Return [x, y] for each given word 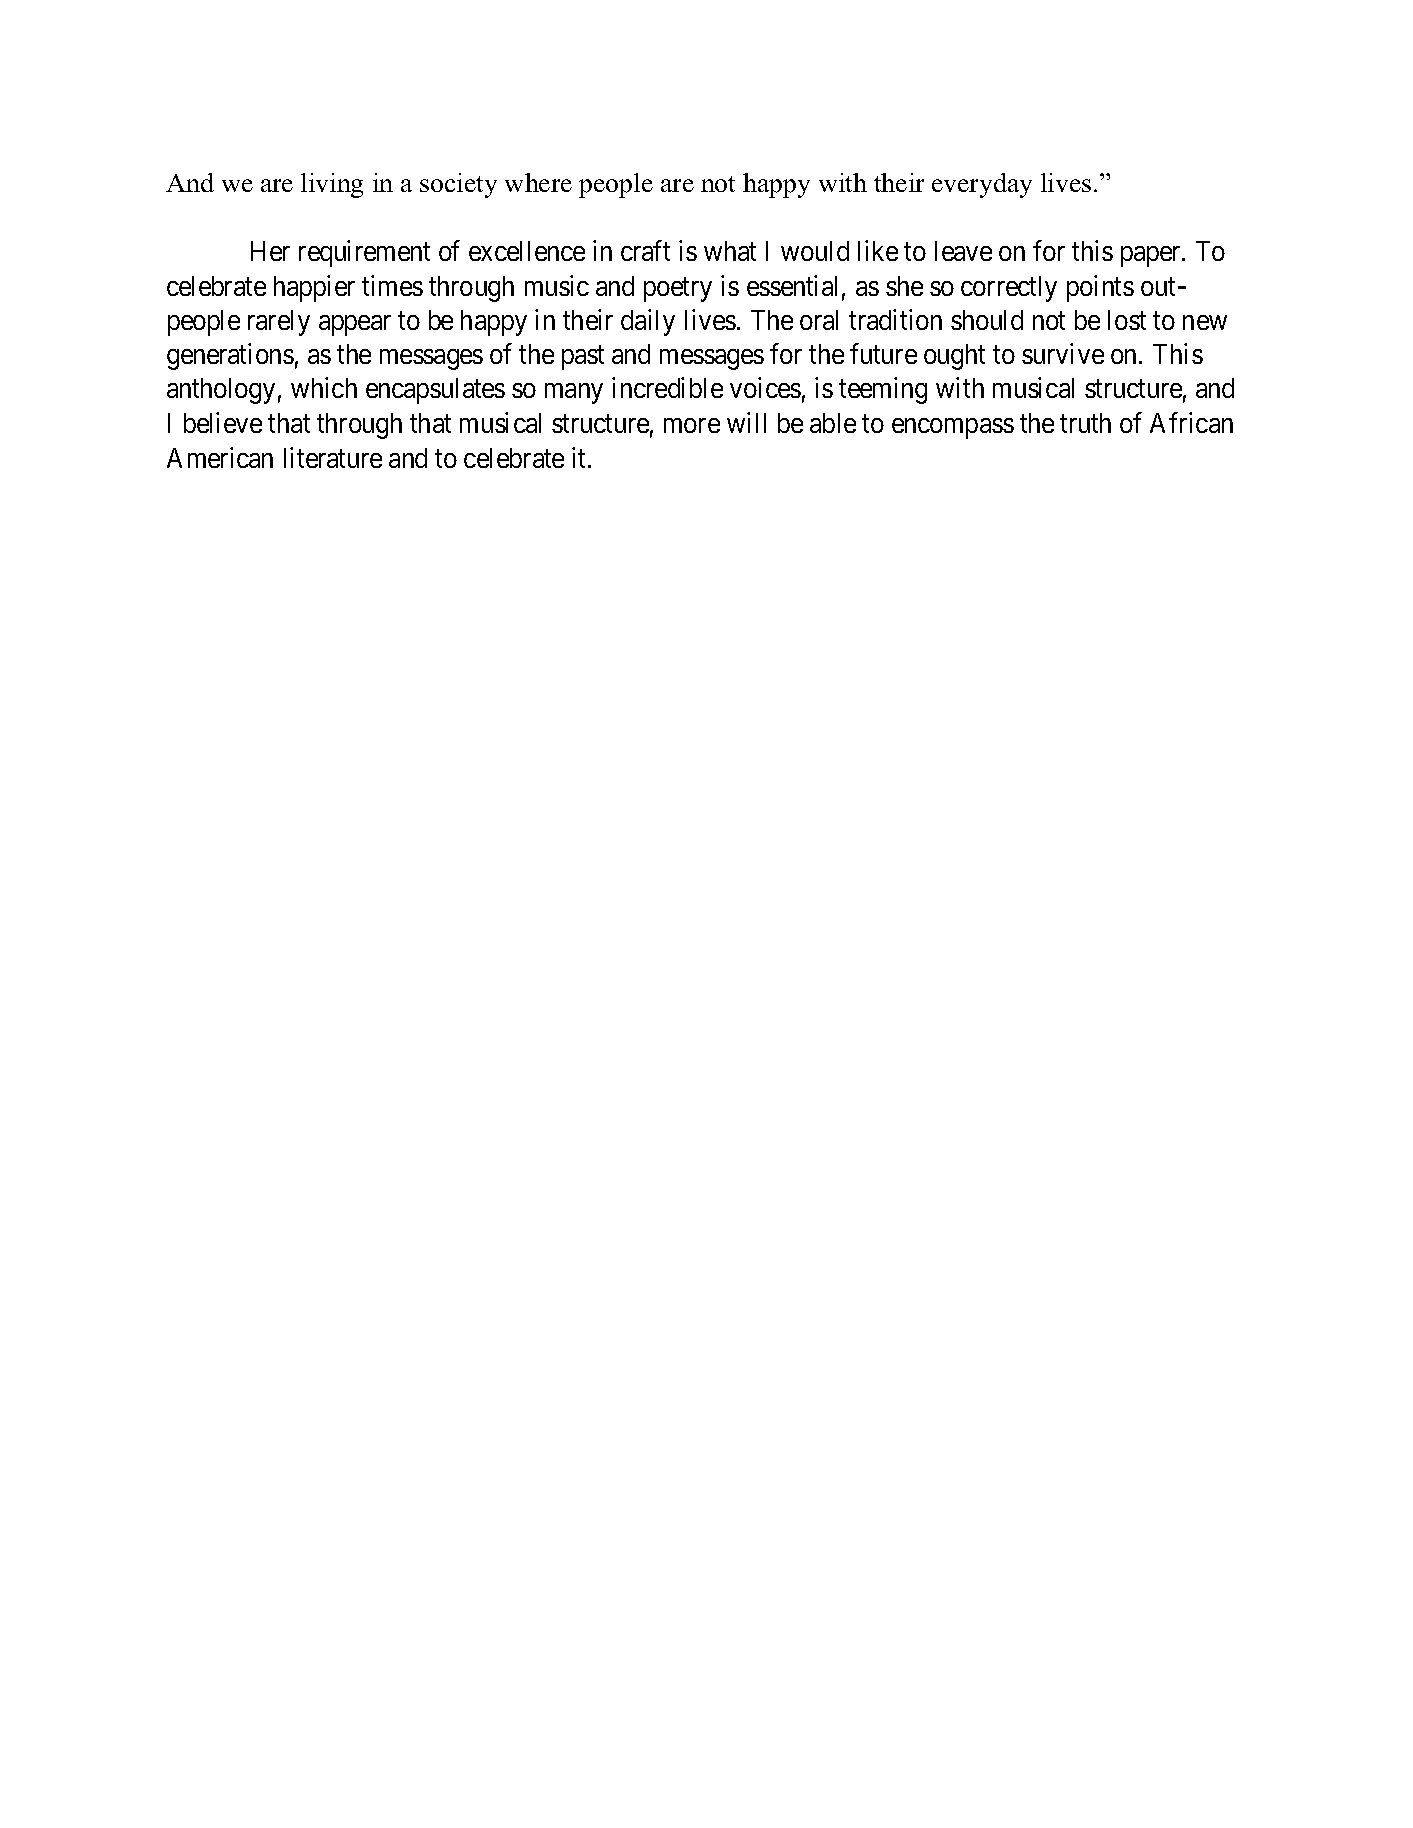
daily [648, 322]
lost [1127, 320]
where [538, 182]
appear [355, 325]
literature [333, 457]
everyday [982, 185]
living [332, 185]
